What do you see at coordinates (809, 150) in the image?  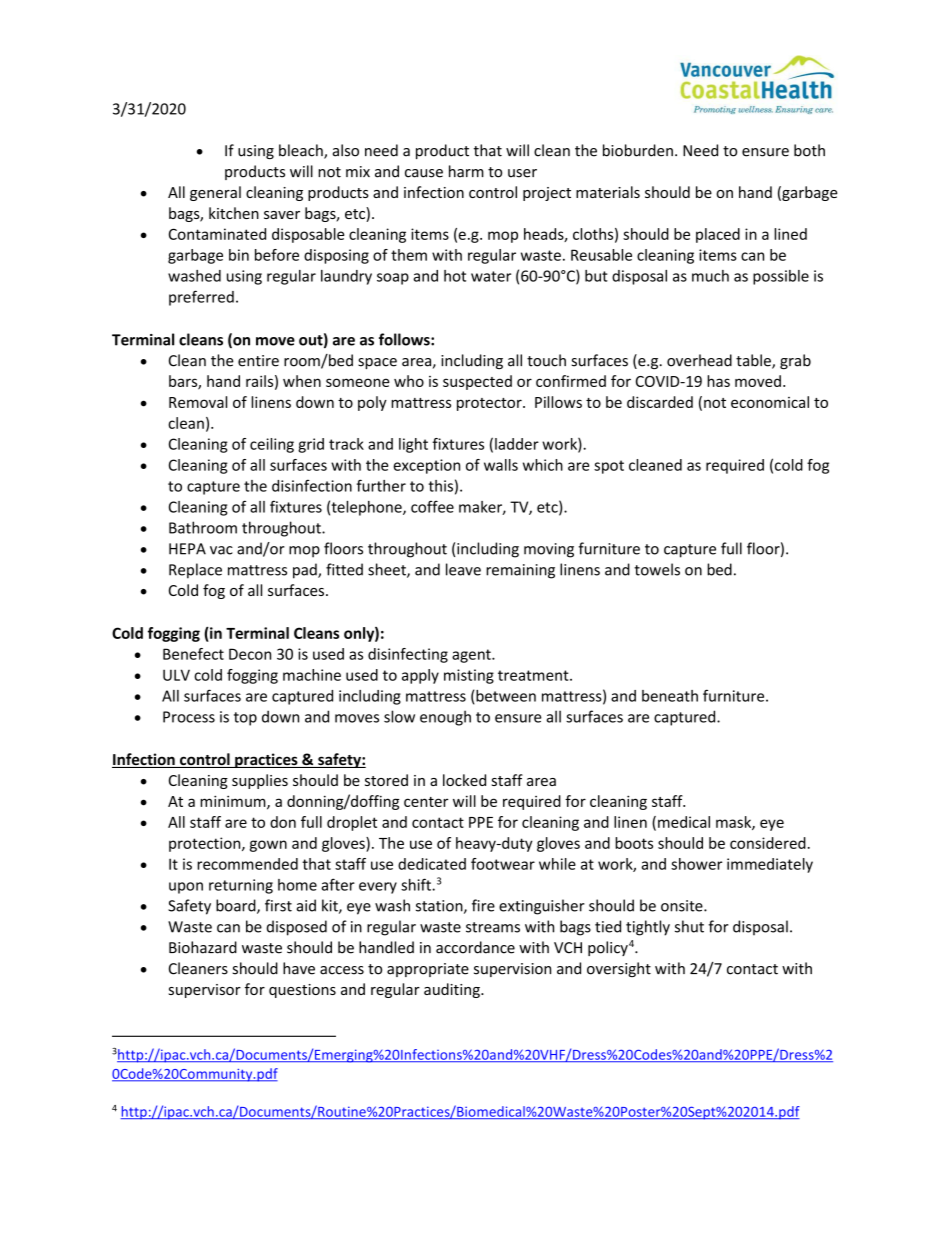 I see `both` at bounding box center [809, 150].
